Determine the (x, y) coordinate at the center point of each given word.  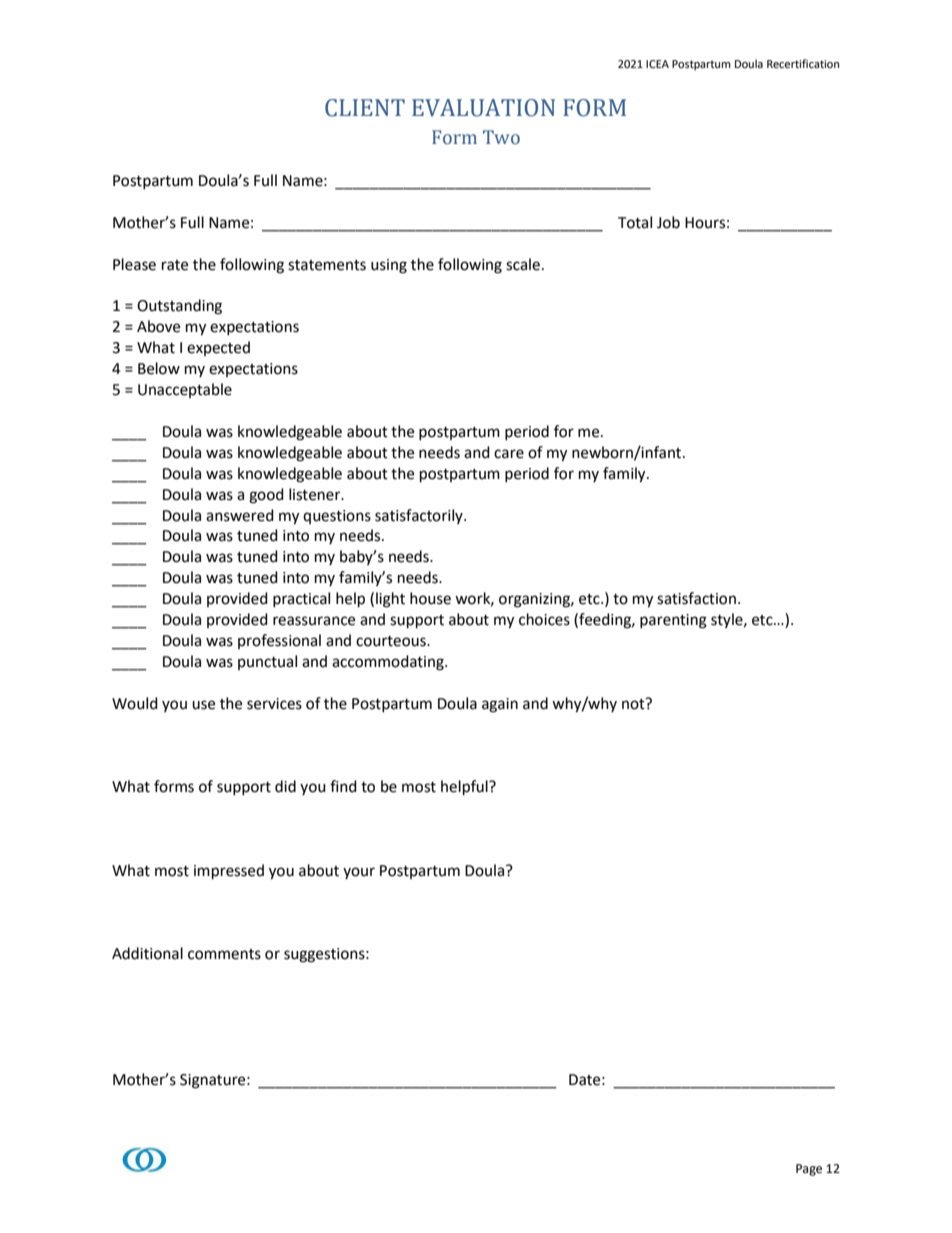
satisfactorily (420, 516)
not (634, 704)
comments (224, 954)
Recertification (803, 64)
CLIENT (365, 108)
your (359, 873)
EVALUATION (483, 108)
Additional (147, 953)
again (500, 705)
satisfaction (696, 598)
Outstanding (179, 307)
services (274, 704)
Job (668, 222)
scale (523, 264)
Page (809, 1170)
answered (240, 515)
